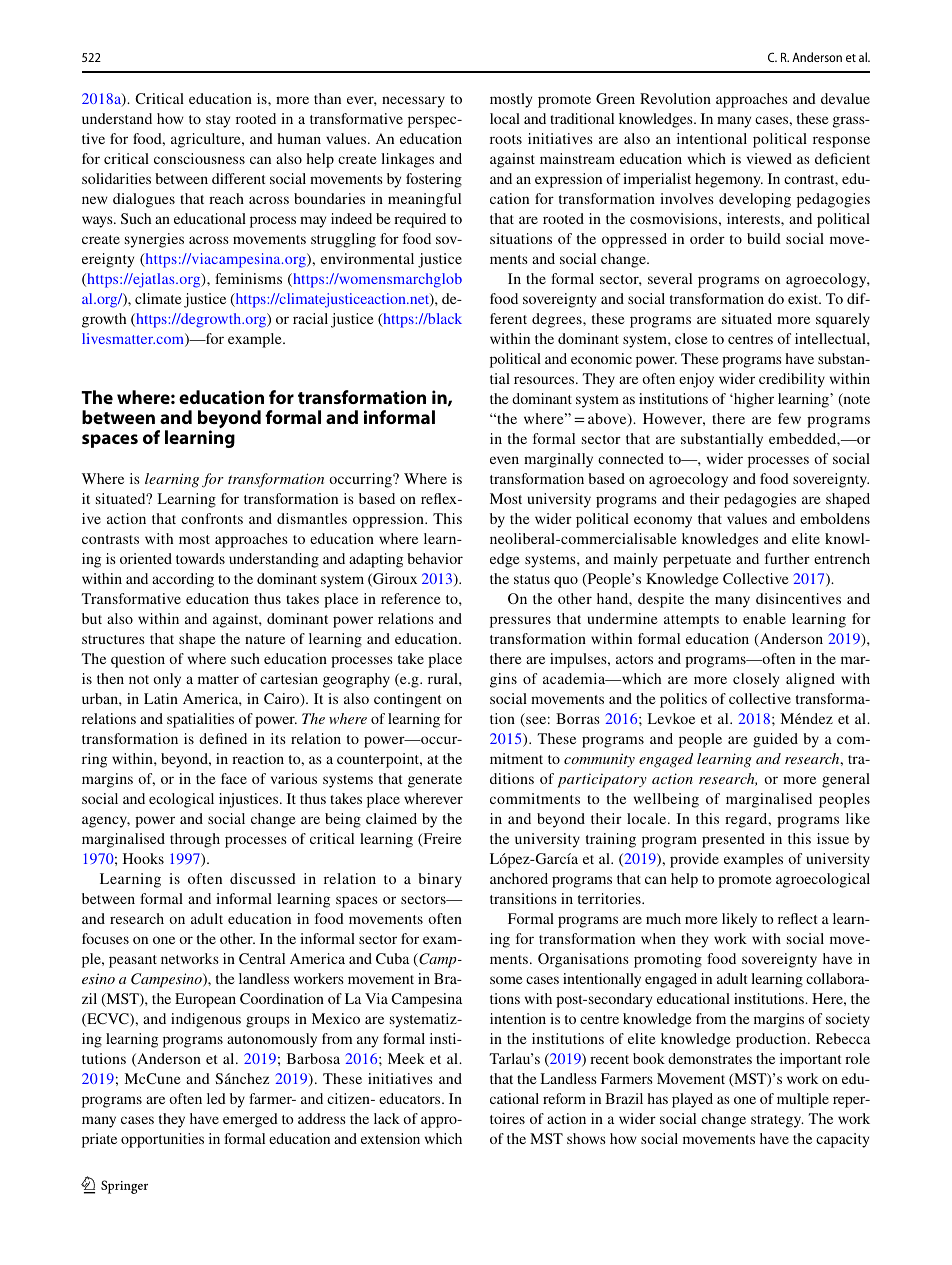 This page has height=1265, width=952. What do you see at coordinates (218, 121) in the page?
I see `stay` at bounding box center [218, 121].
